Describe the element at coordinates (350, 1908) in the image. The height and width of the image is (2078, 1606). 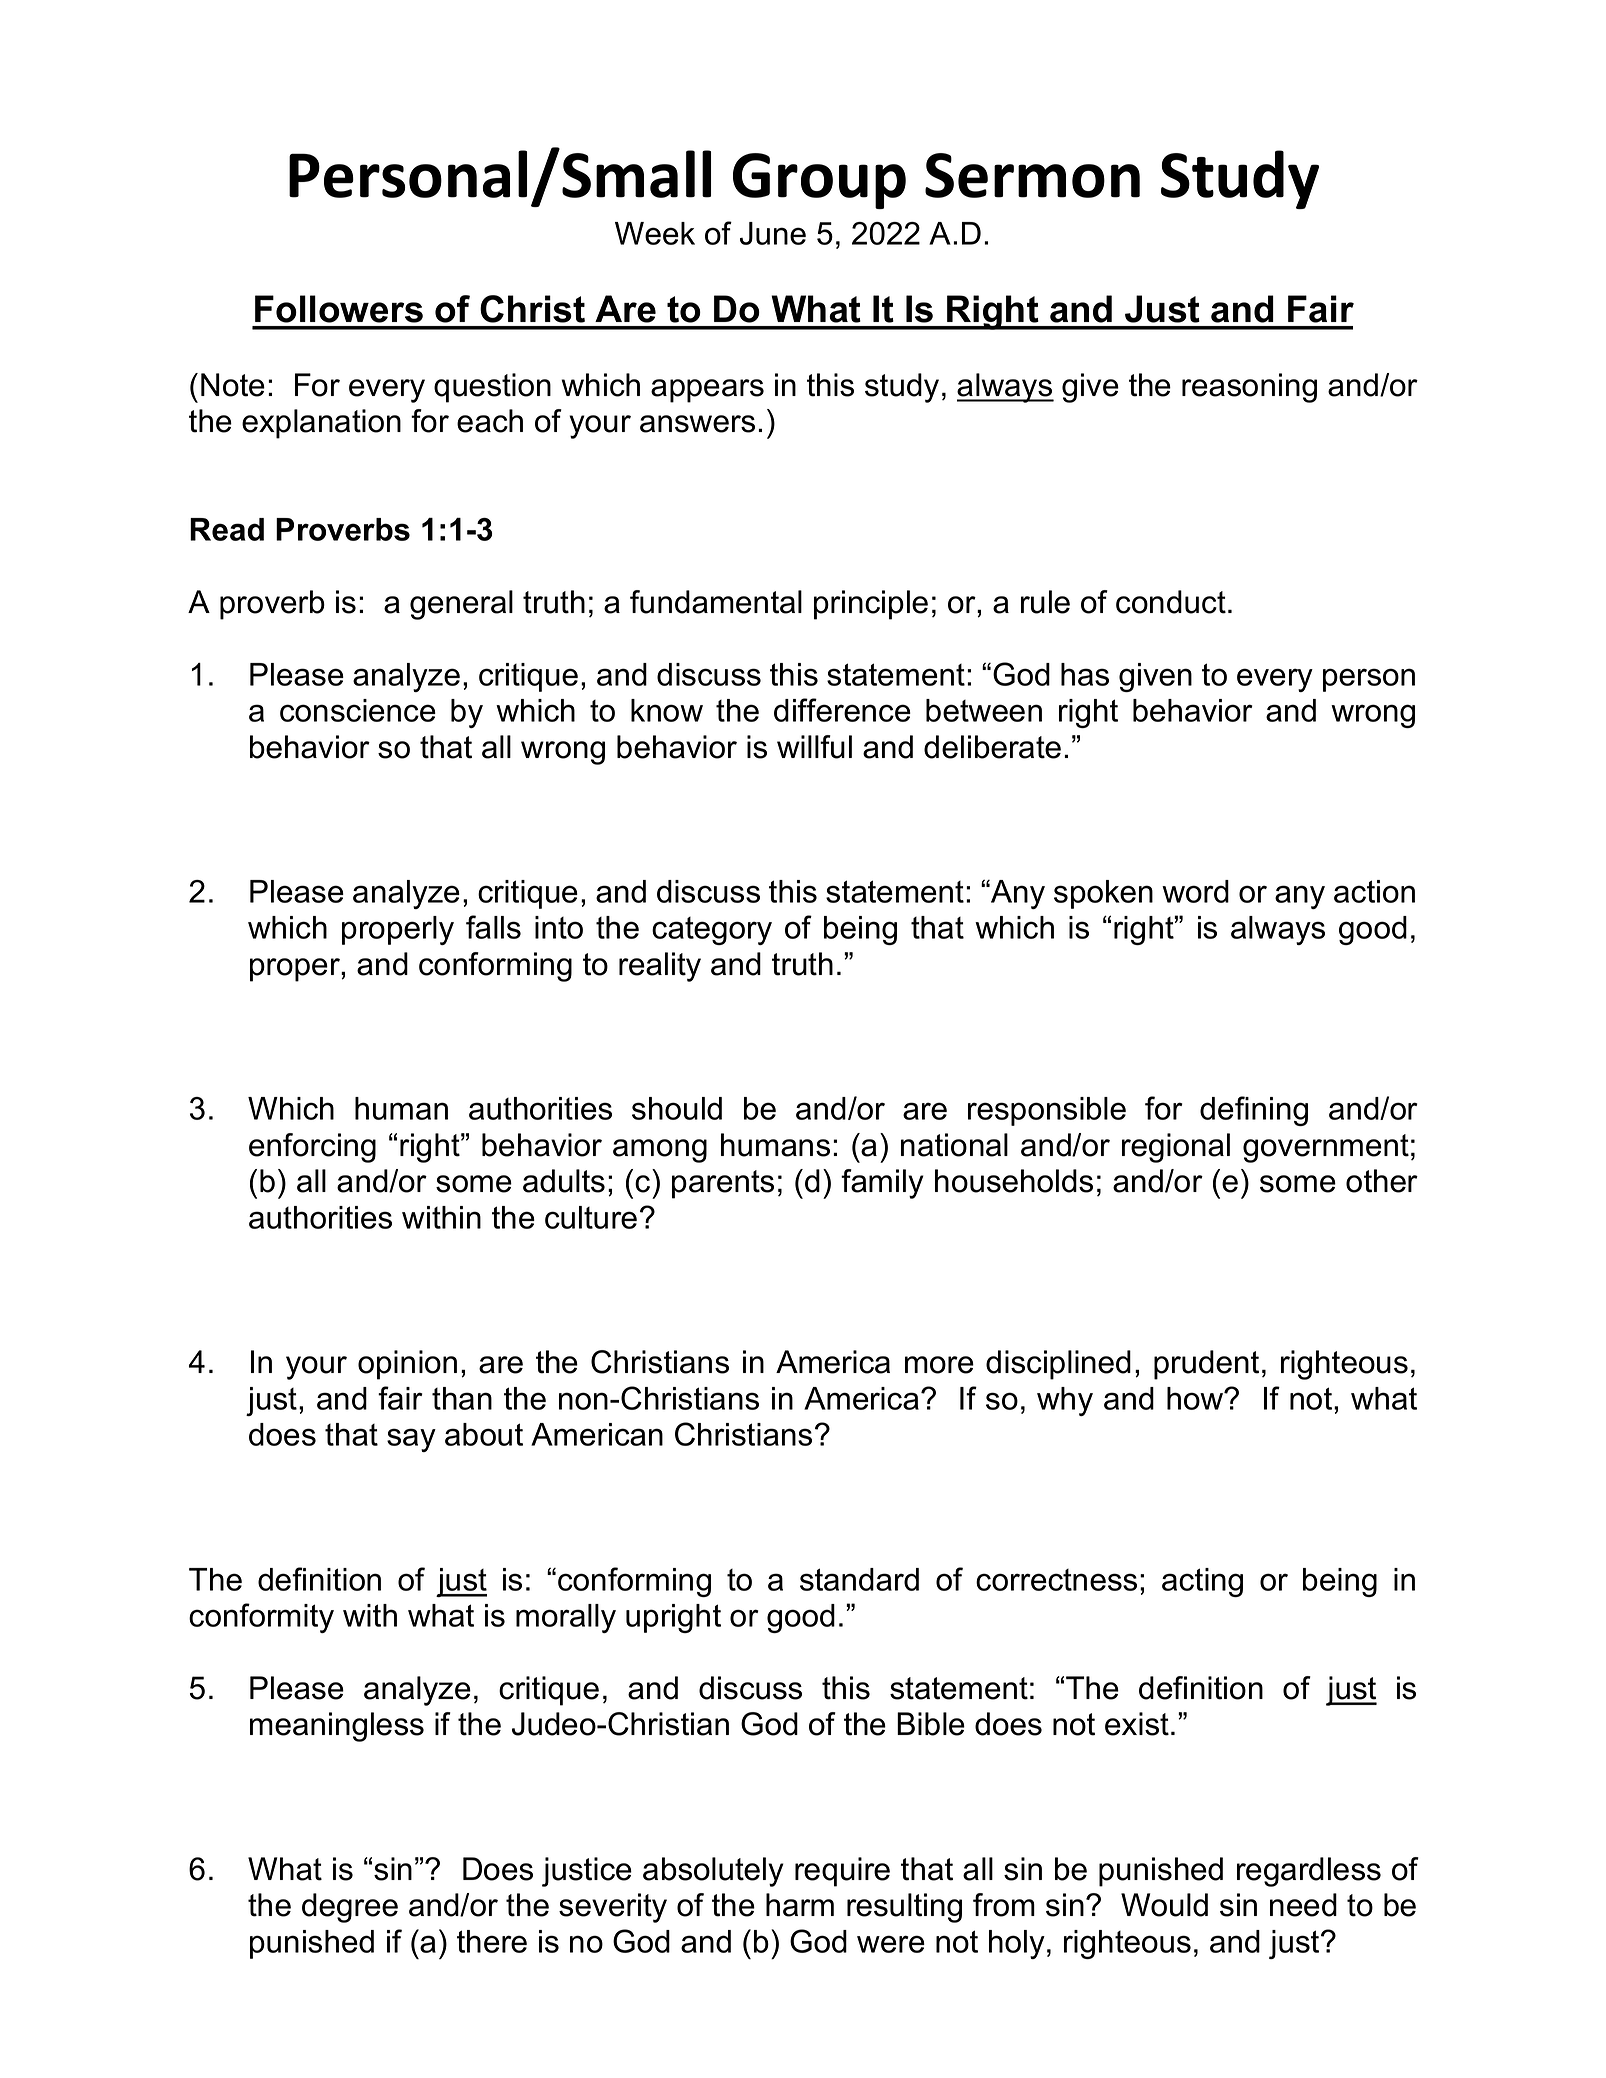
I see `degree` at that location.
